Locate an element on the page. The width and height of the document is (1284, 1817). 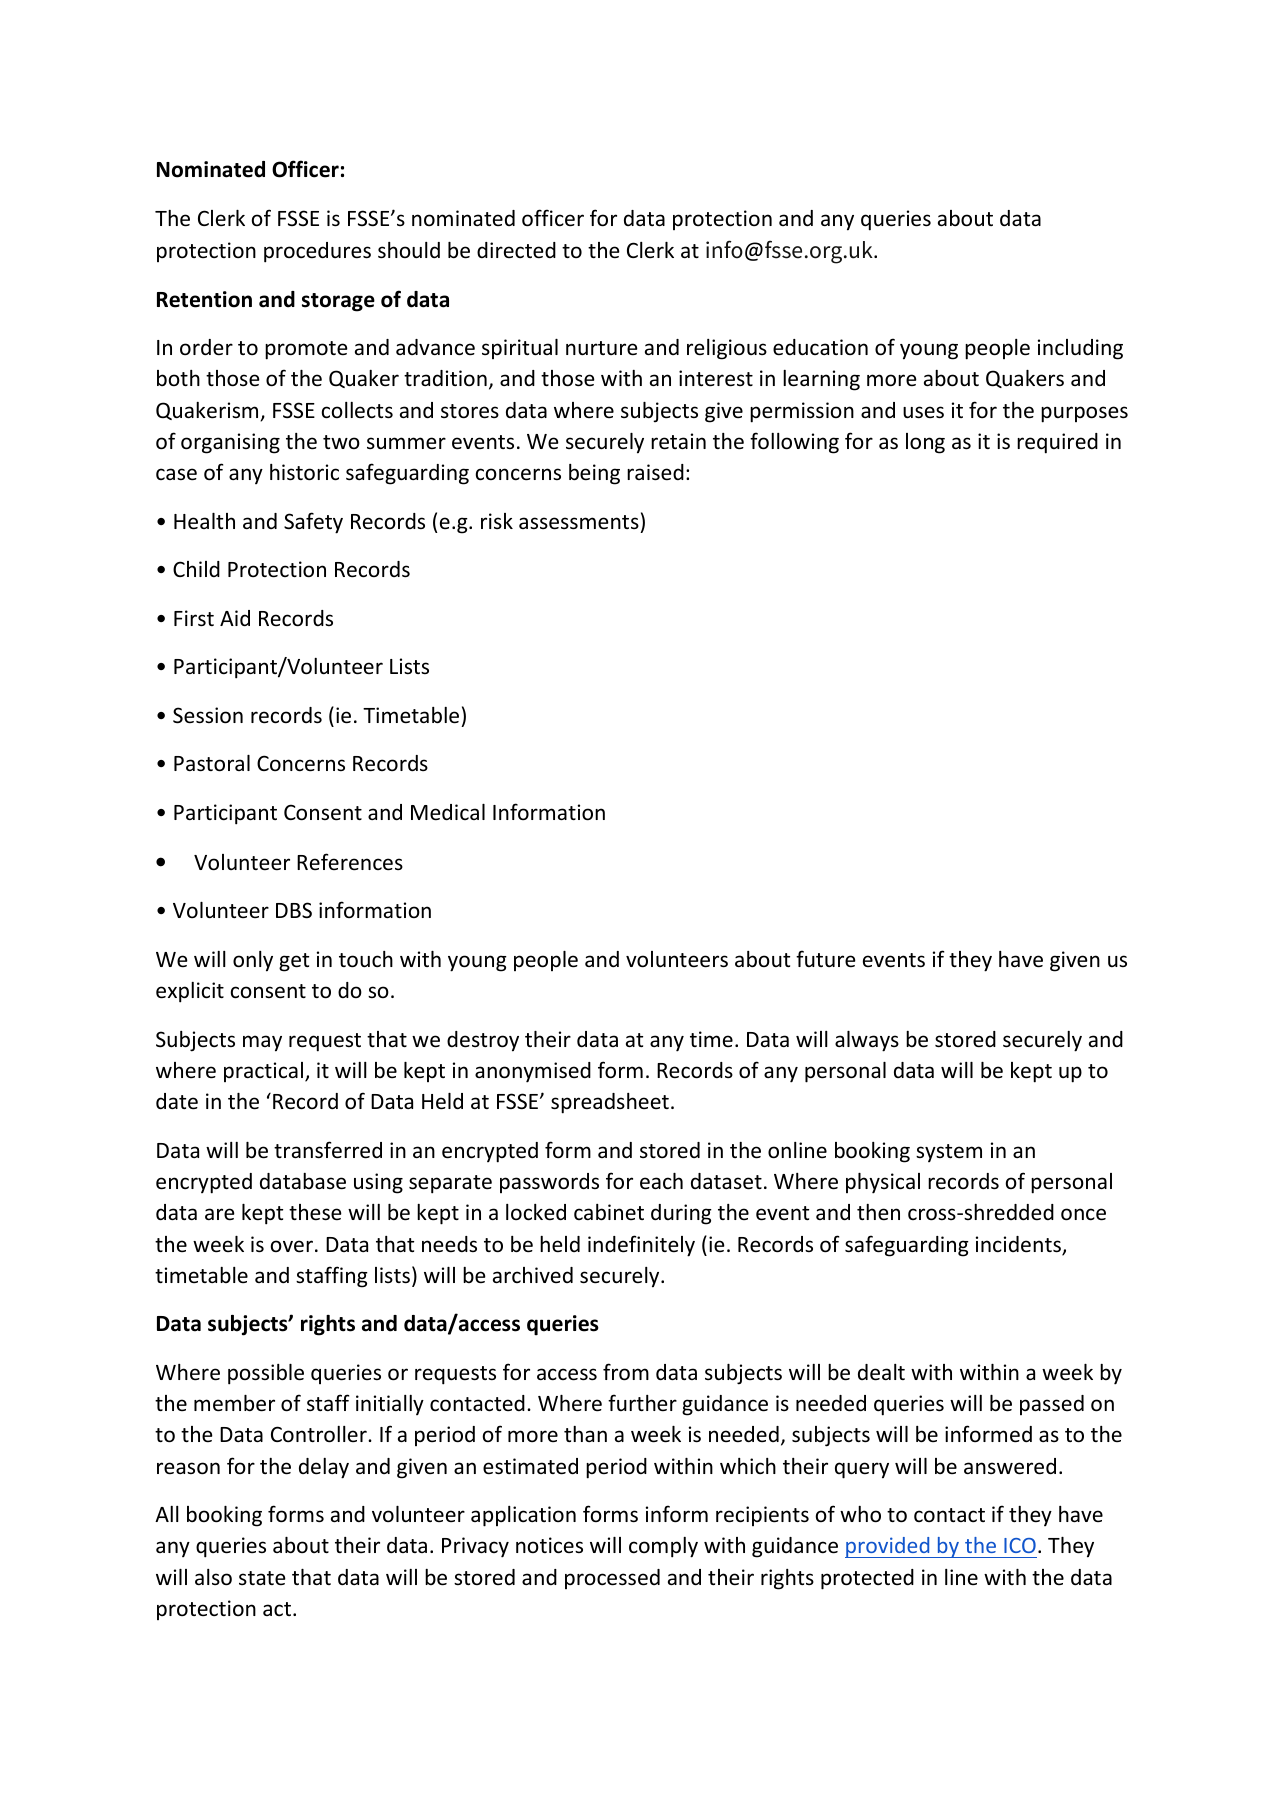
comply is located at coordinates (663, 1547).
